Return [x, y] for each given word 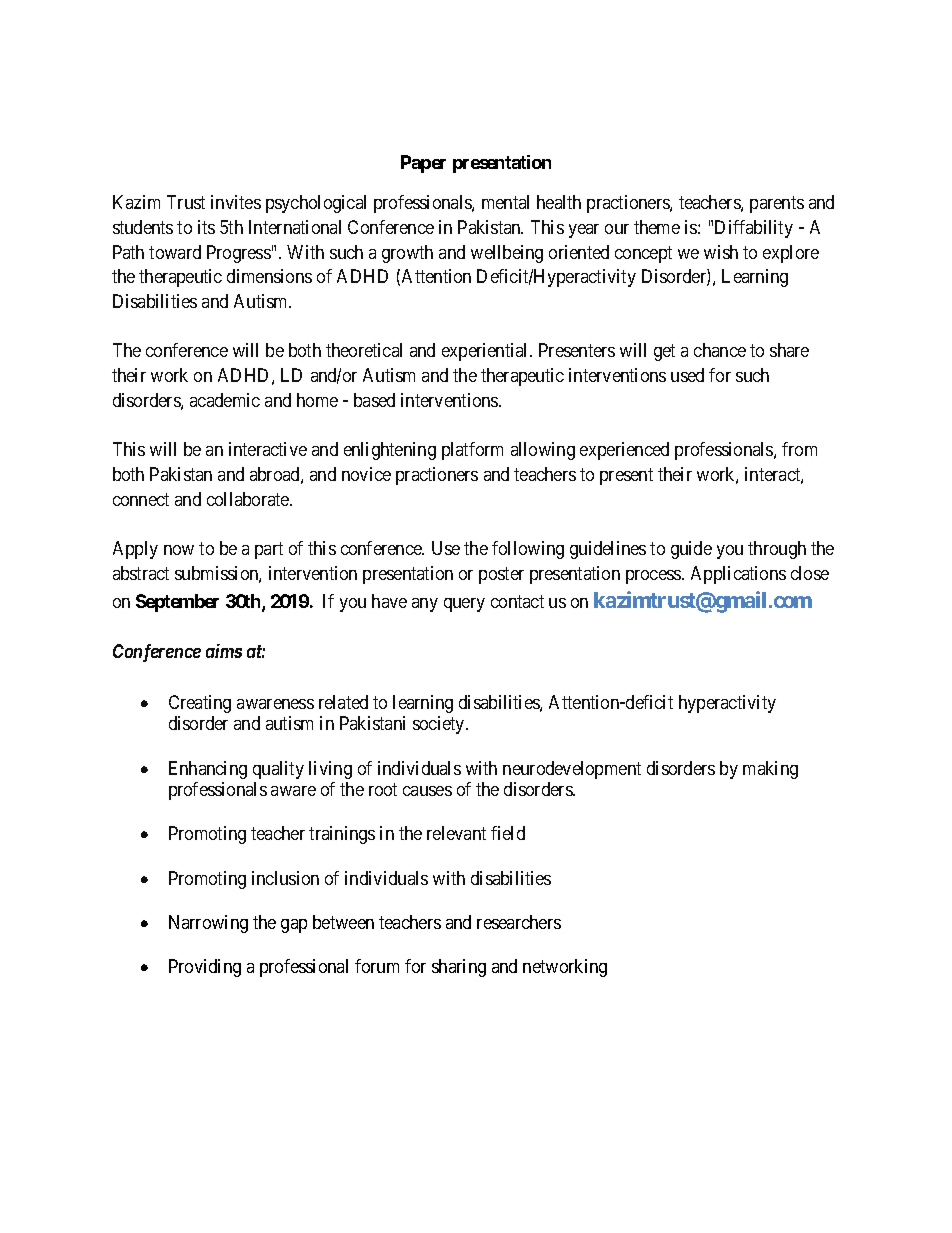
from [799, 449]
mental [505, 202]
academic [225, 400]
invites [236, 202]
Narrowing [208, 924]
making [770, 770]
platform [472, 451]
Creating [200, 704]
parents [777, 204]
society [440, 725]
